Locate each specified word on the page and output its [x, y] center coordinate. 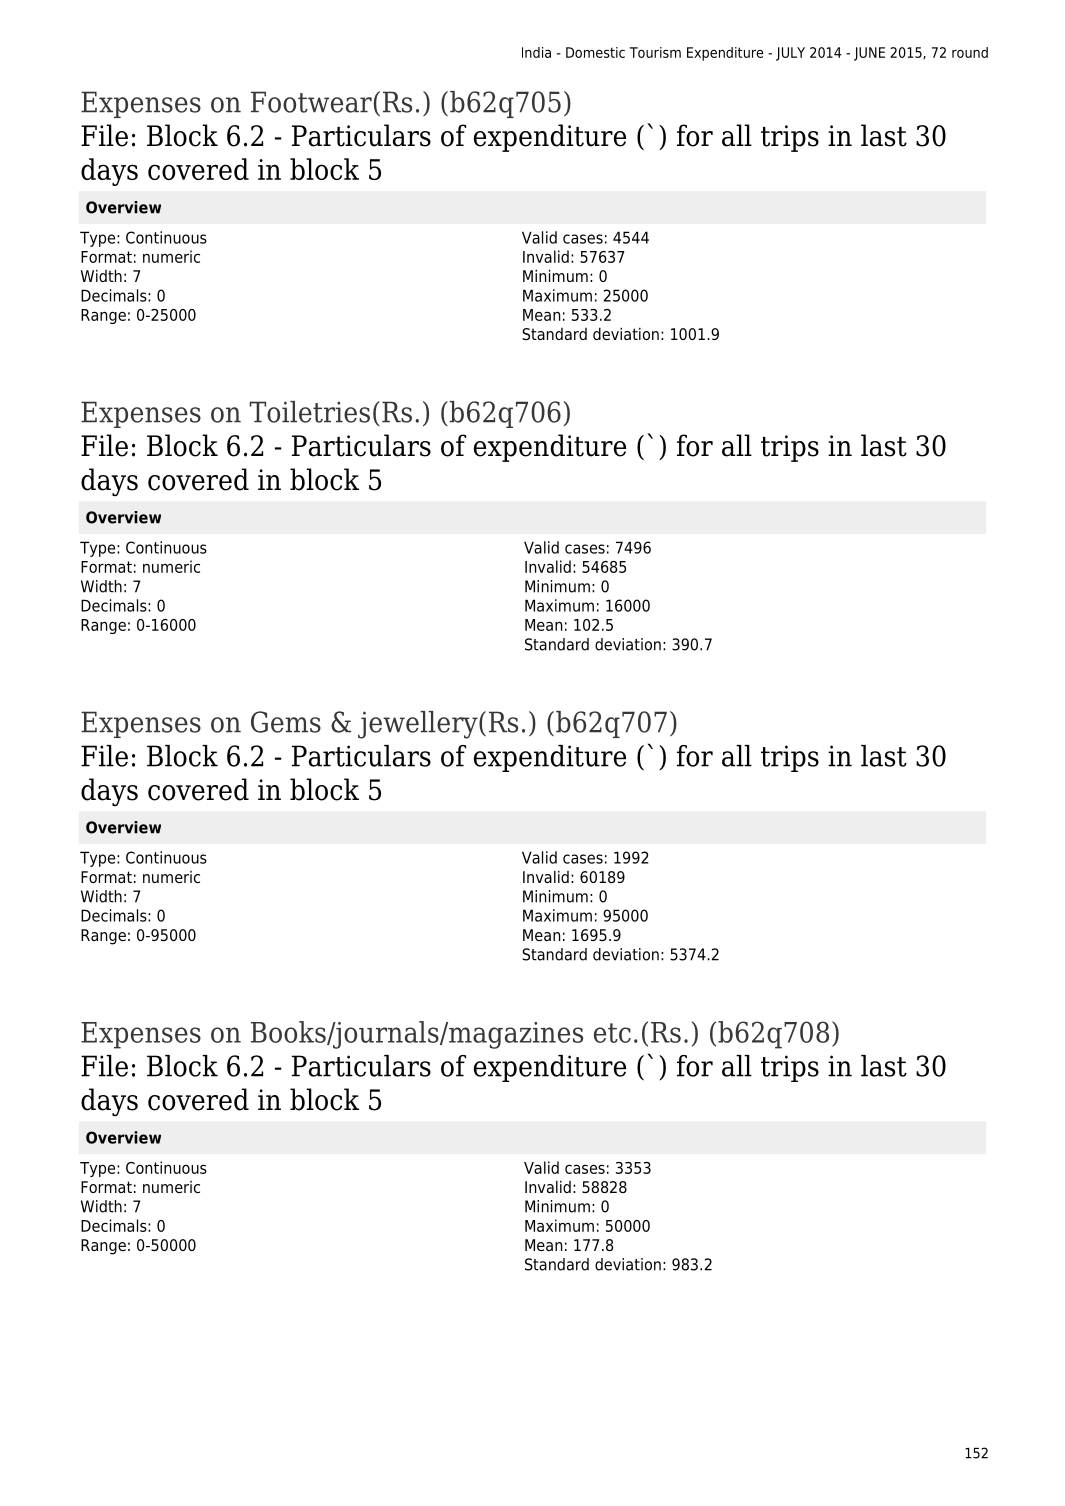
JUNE [869, 54]
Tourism [655, 52]
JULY [790, 54]
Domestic [595, 52]
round [970, 52]
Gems [286, 722]
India [536, 52]
